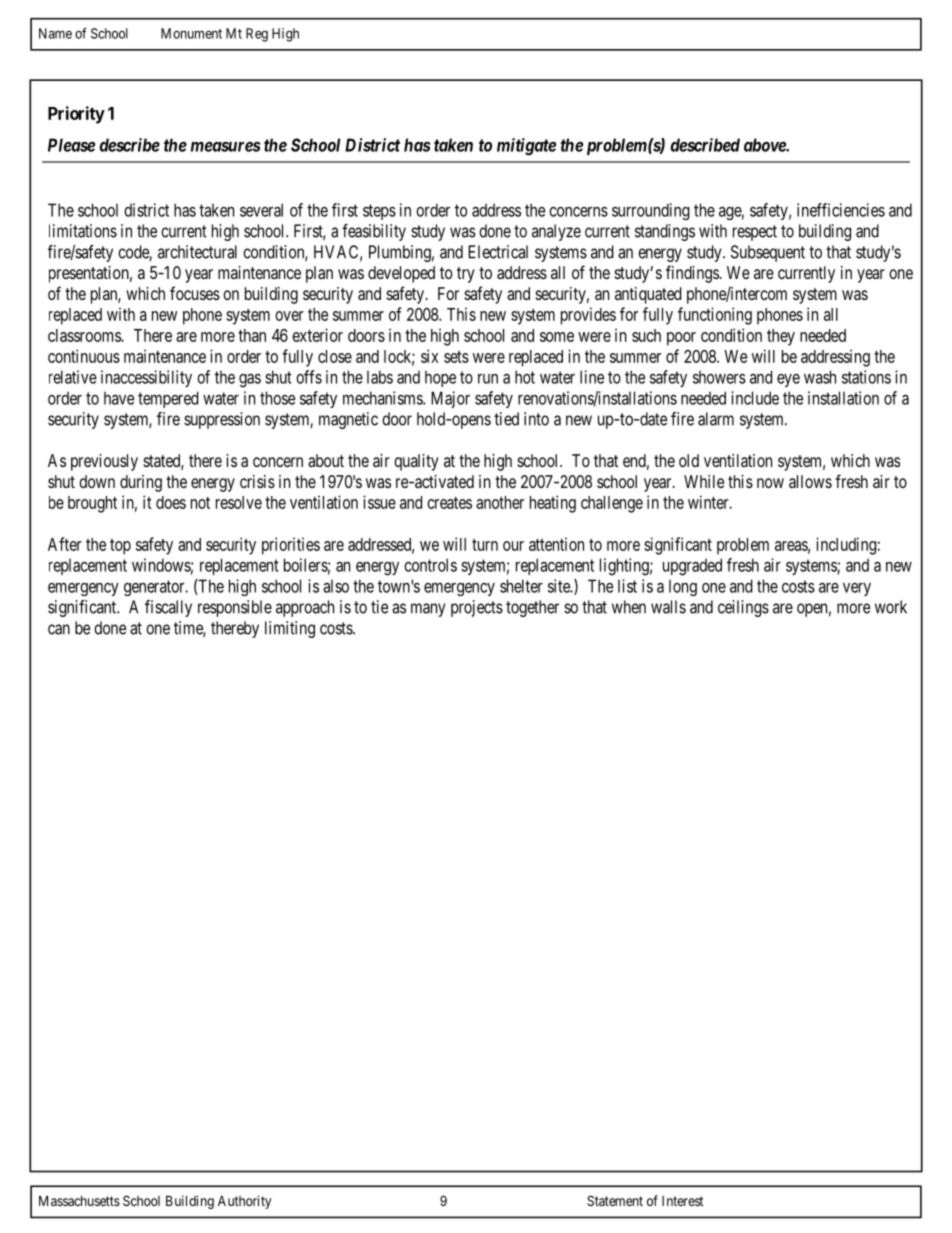 The height and width of the screenshot is (1233, 952). Describe the element at coordinates (168, 608) in the screenshot. I see `fiscally` at that location.
